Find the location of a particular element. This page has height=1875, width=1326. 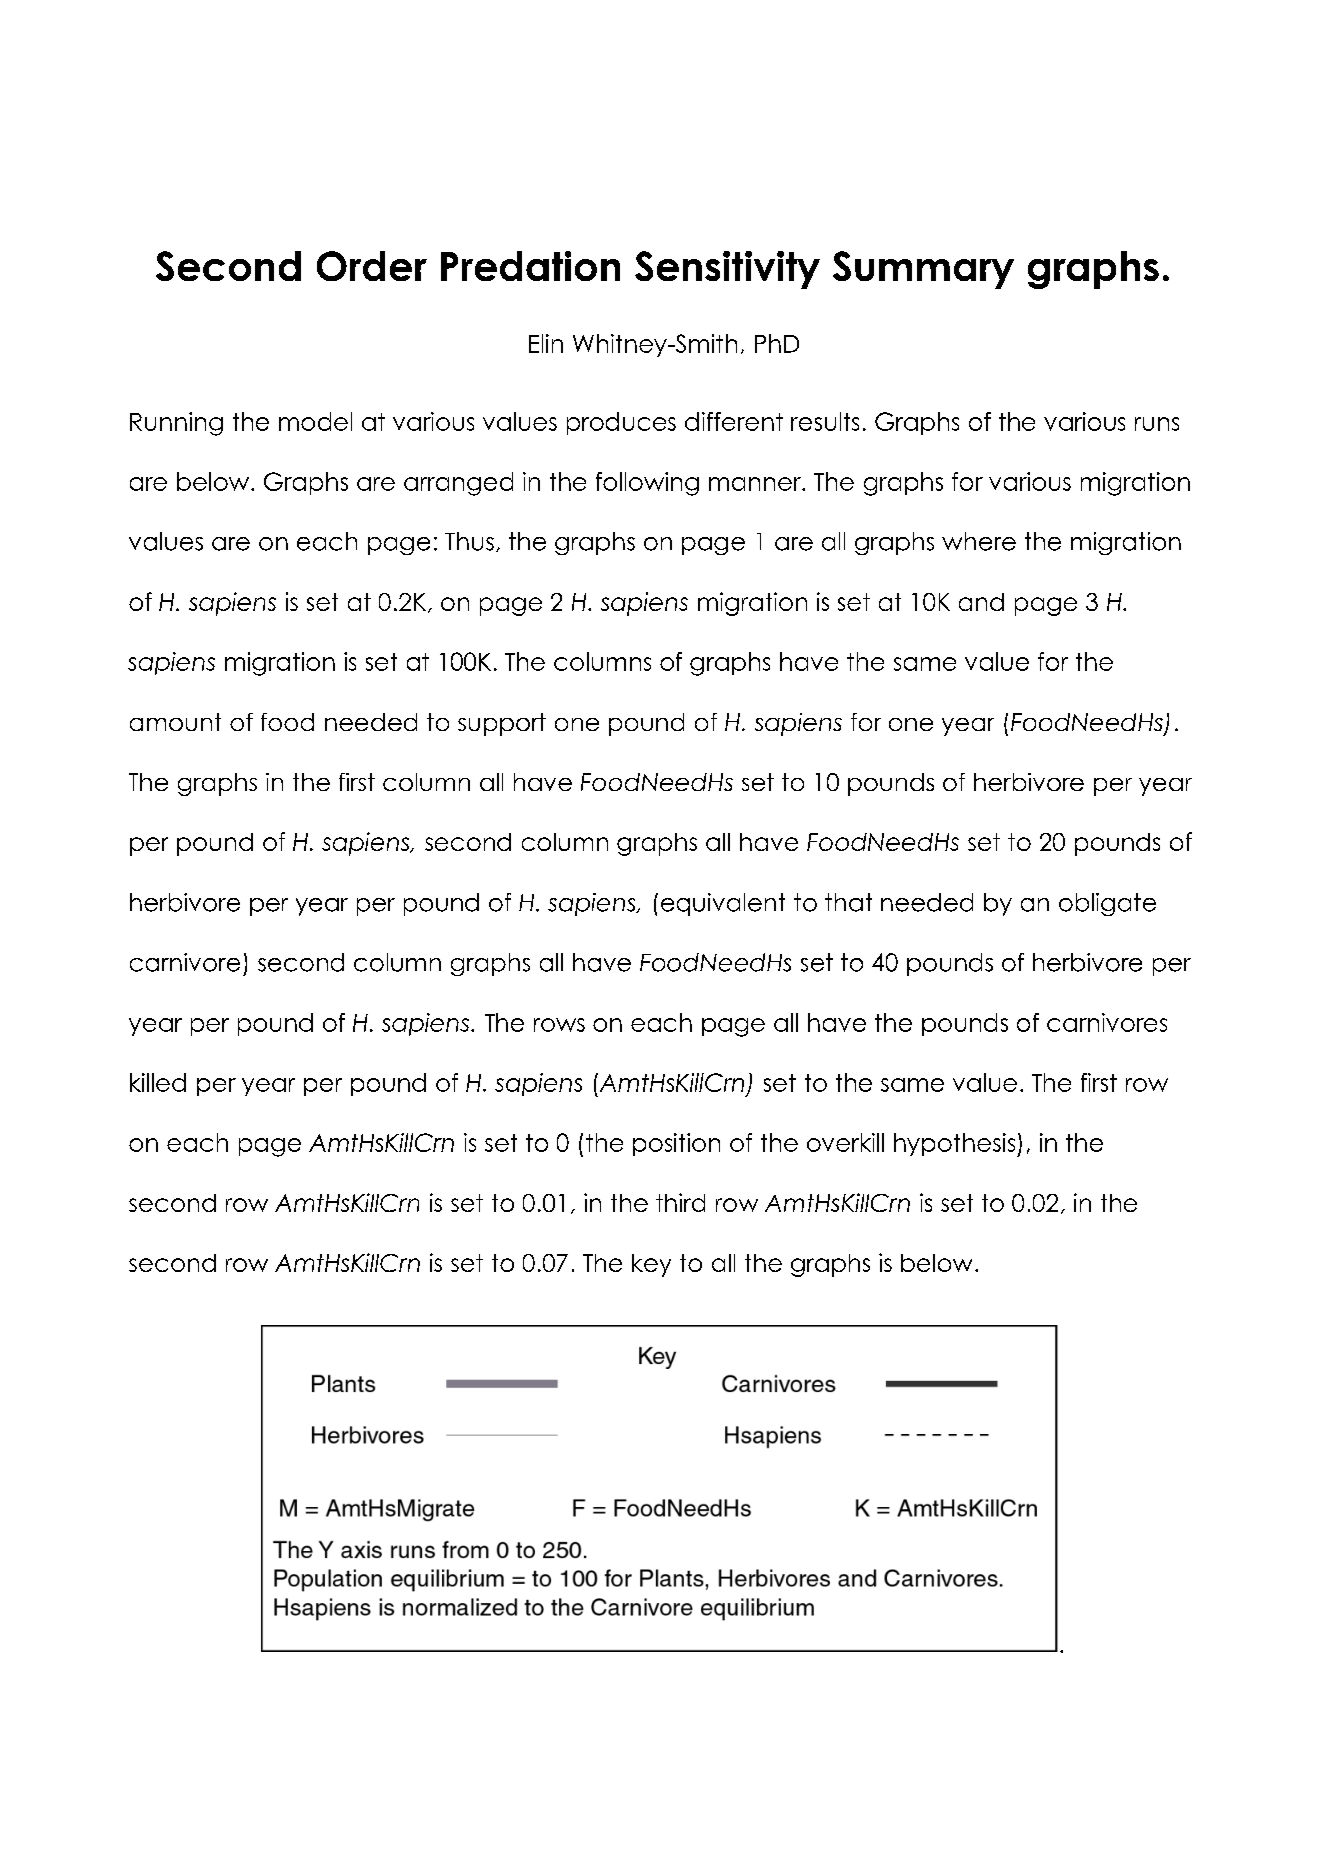

rows is located at coordinates (559, 1025).
